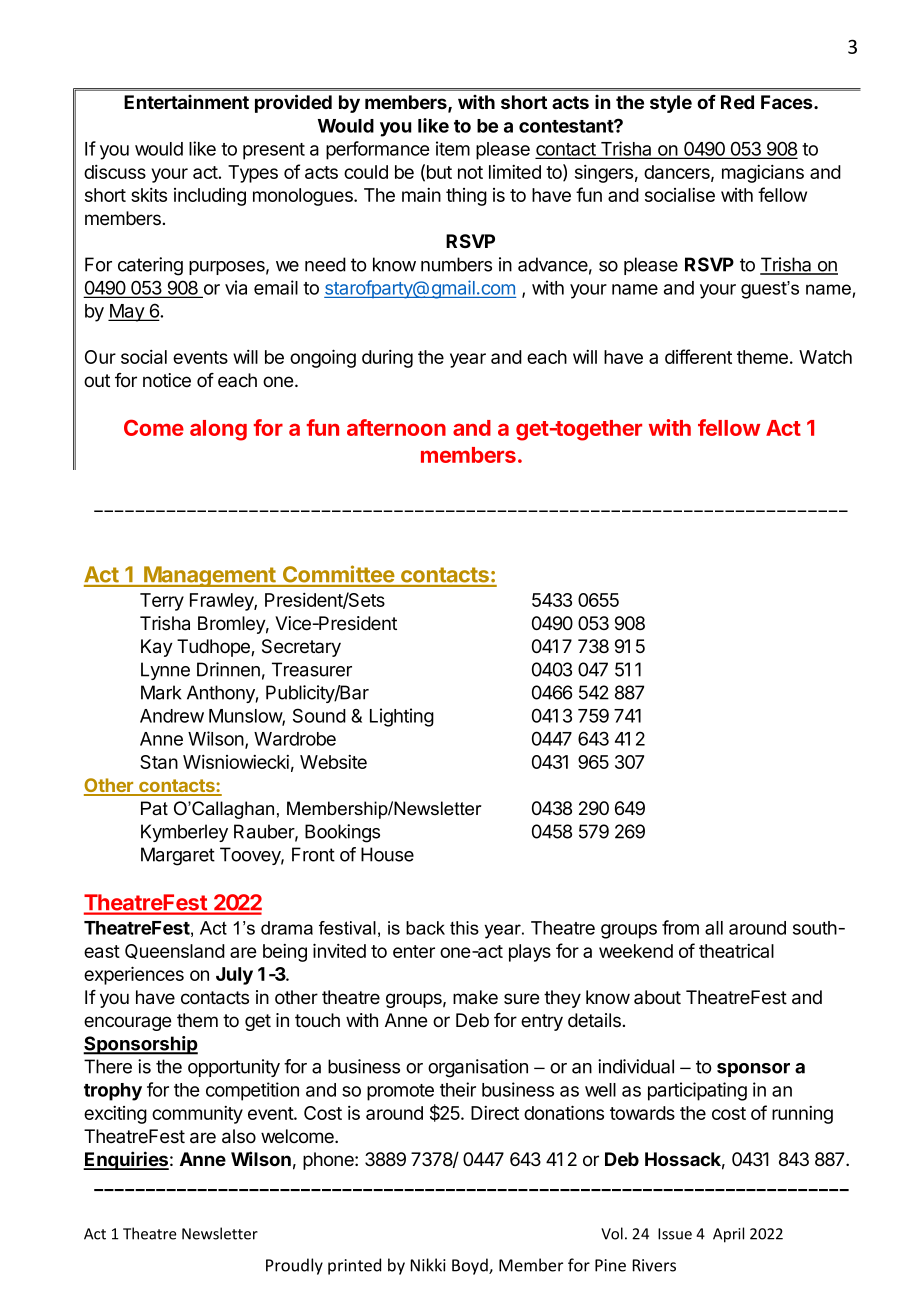 The height and width of the document is (1308, 924). I want to click on from, so click(680, 927).
